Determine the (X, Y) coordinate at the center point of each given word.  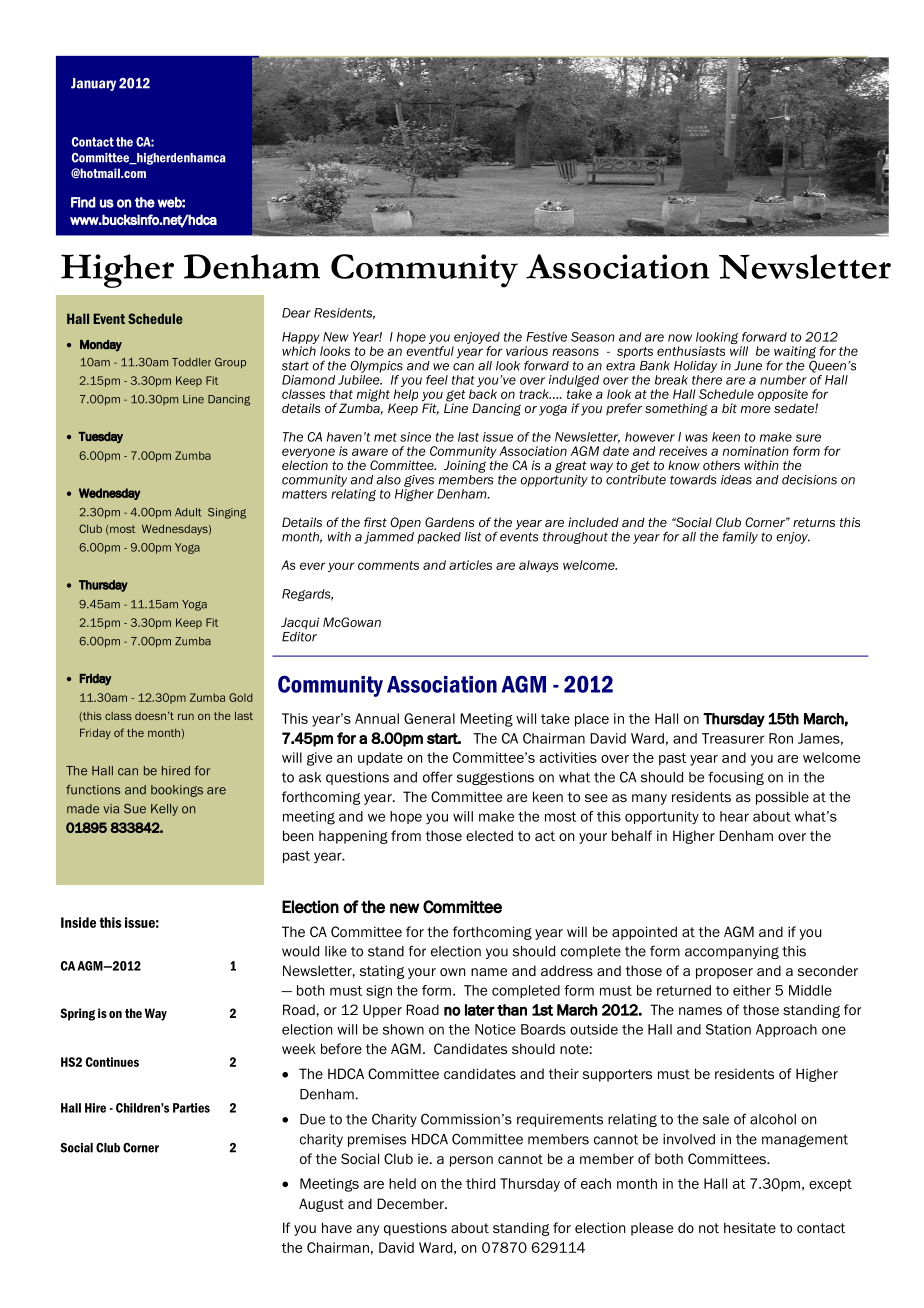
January (93, 84)
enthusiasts (691, 351)
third (480, 1183)
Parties (191, 1108)
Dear (296, 313)
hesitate (750, 1227)
